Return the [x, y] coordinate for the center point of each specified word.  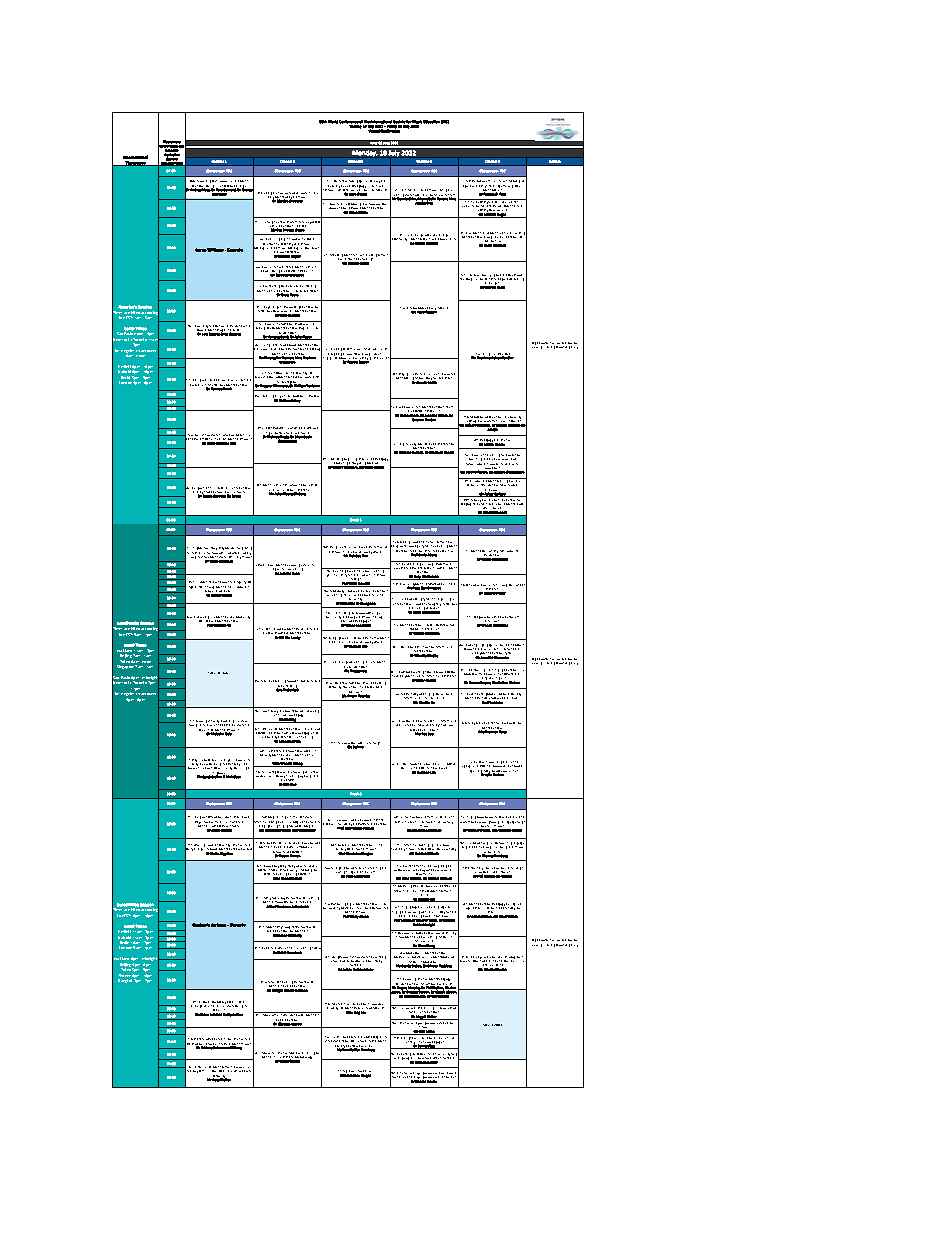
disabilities [449, 1077]
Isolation [315, 396]
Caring [197, 380]
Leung [296, 638]
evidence [468, 204]
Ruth [353, 193]
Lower [448, 846]
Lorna [201, 250]
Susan [214, 561]
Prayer [199, 822]
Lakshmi [216, 1014]
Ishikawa [342, 1037]
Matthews [500, 625]
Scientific [298, 817]
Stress [449, 407]
